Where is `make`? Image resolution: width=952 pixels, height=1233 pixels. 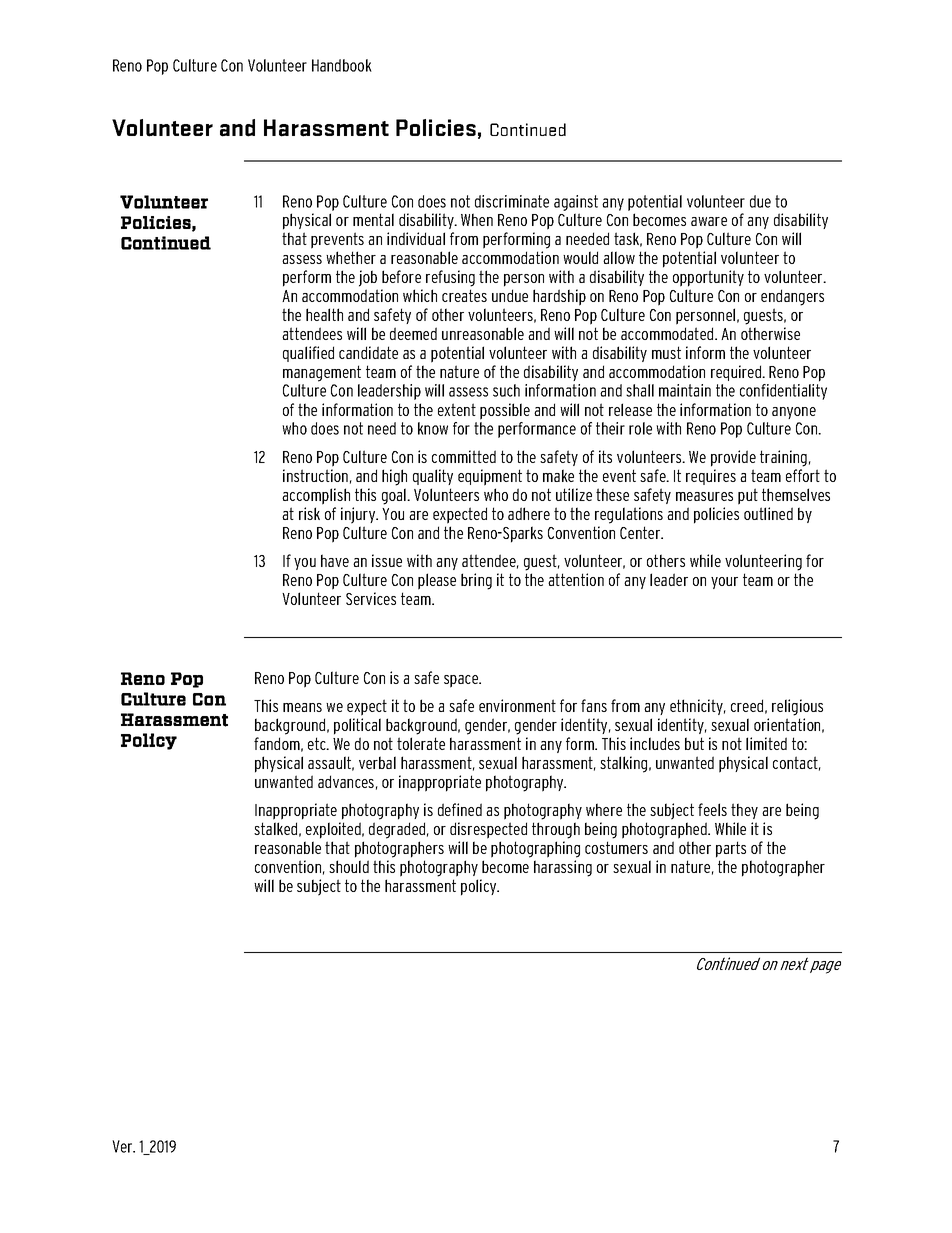
make is located at coordinates (558, 475).
